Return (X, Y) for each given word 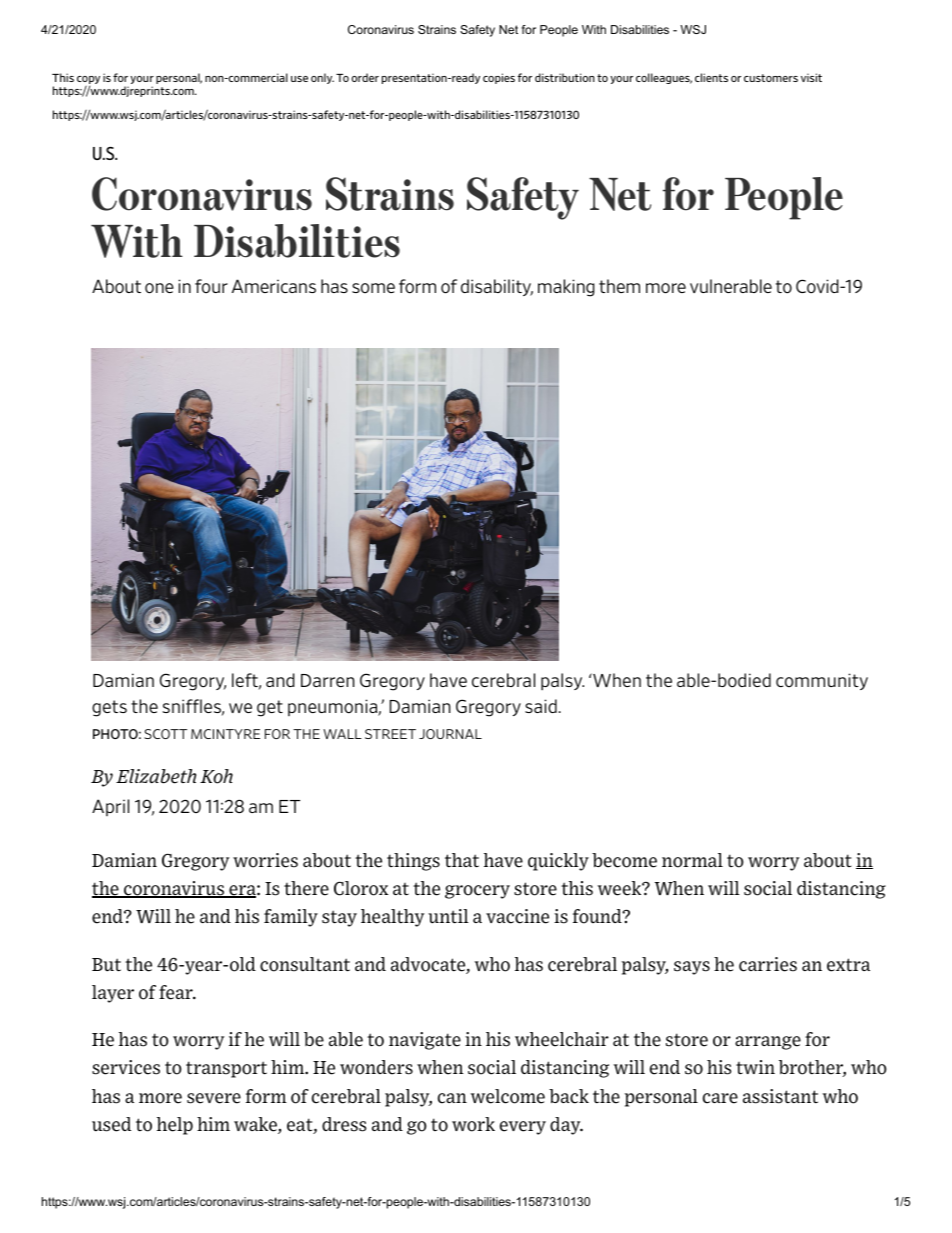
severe (214, 1098)
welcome (508, 1096)
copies (499, 78)
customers (771, 78)
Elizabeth (156, 776)
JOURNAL (450, 734)
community (822, 681)
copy (88, 81)
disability (497, 287)
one (159, 288)
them (619, 286)
